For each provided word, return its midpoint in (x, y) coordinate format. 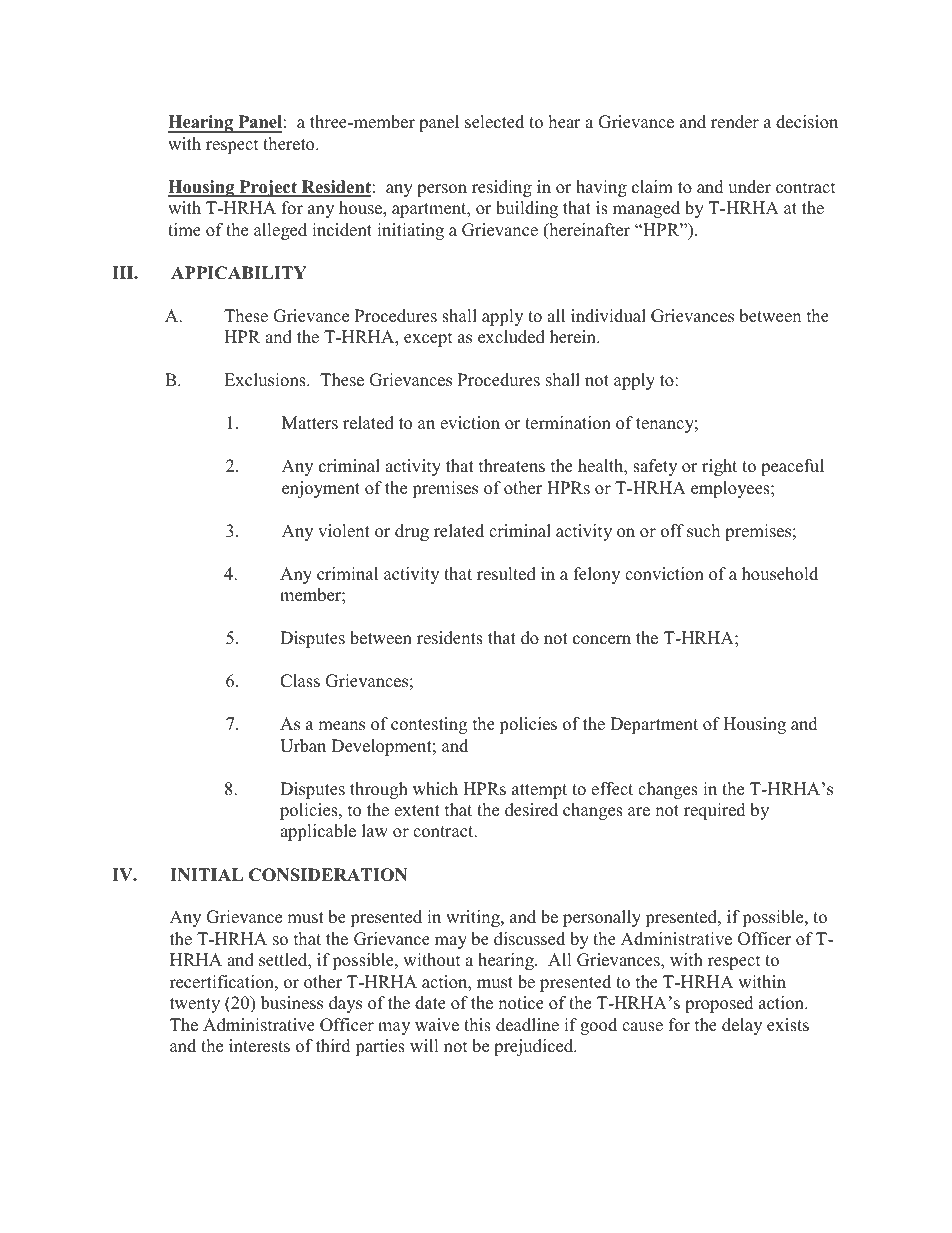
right (719, 467)
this (477, 1025)
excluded (511, 337)
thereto (290, 144)
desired (531, 810)
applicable (318, 832)
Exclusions (266, 380)
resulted (506, 574)
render (735, 122)
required (715, 811)
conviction (664, 574)
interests (259, 1046)
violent (344, 531)
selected (494, 122)
